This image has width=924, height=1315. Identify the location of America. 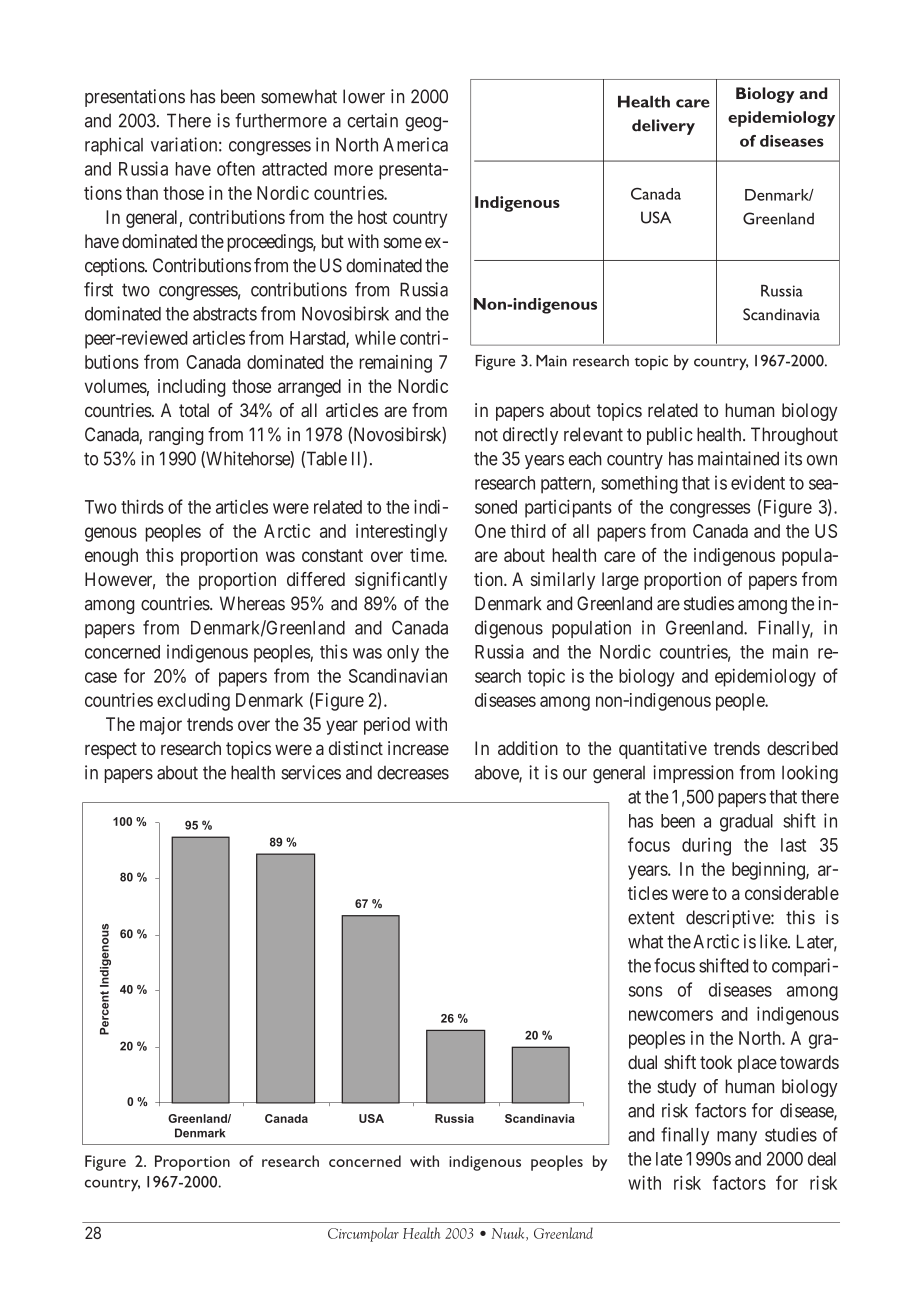
(415, 144).
